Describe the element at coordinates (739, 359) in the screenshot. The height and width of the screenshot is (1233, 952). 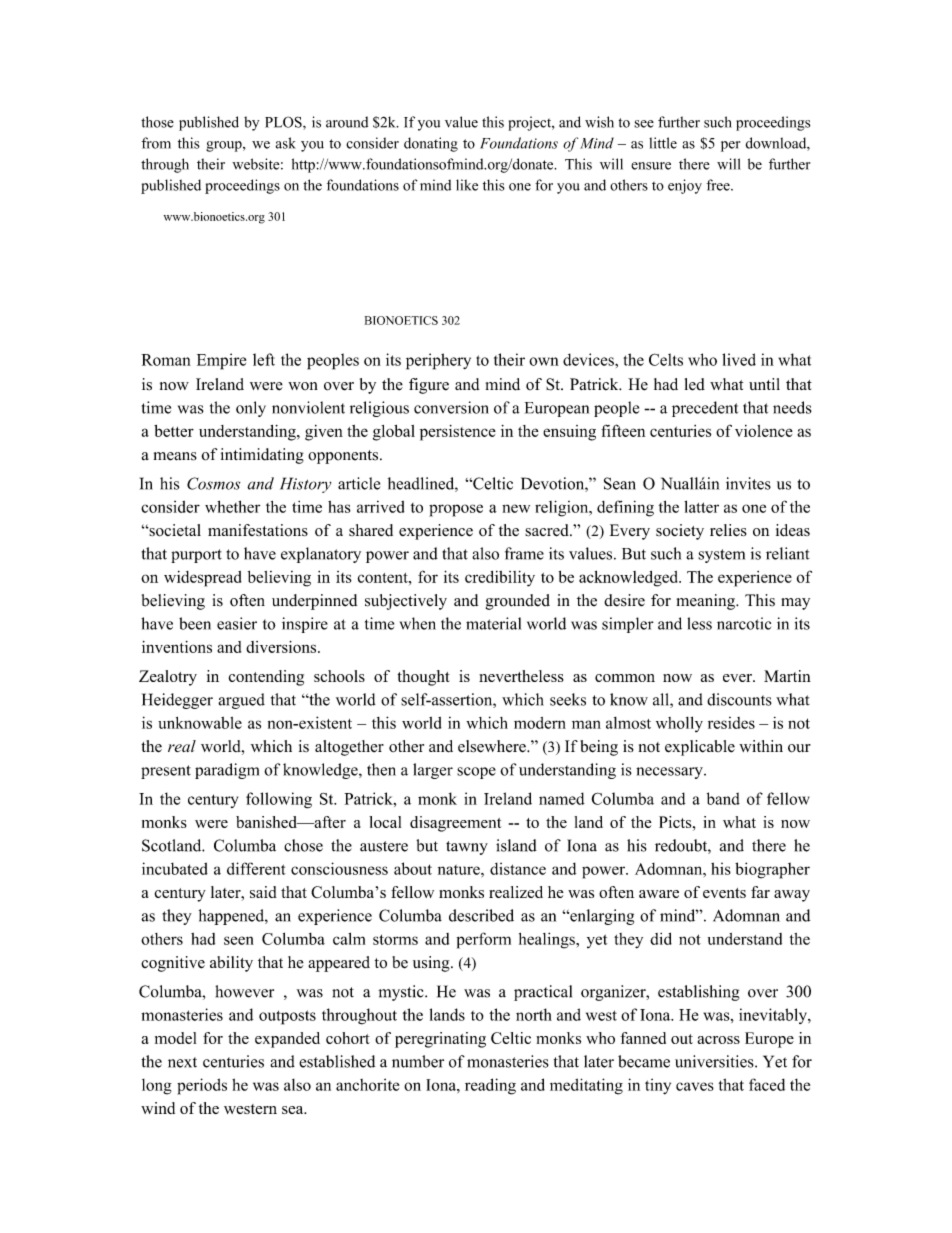
I see `lived` at that location.
